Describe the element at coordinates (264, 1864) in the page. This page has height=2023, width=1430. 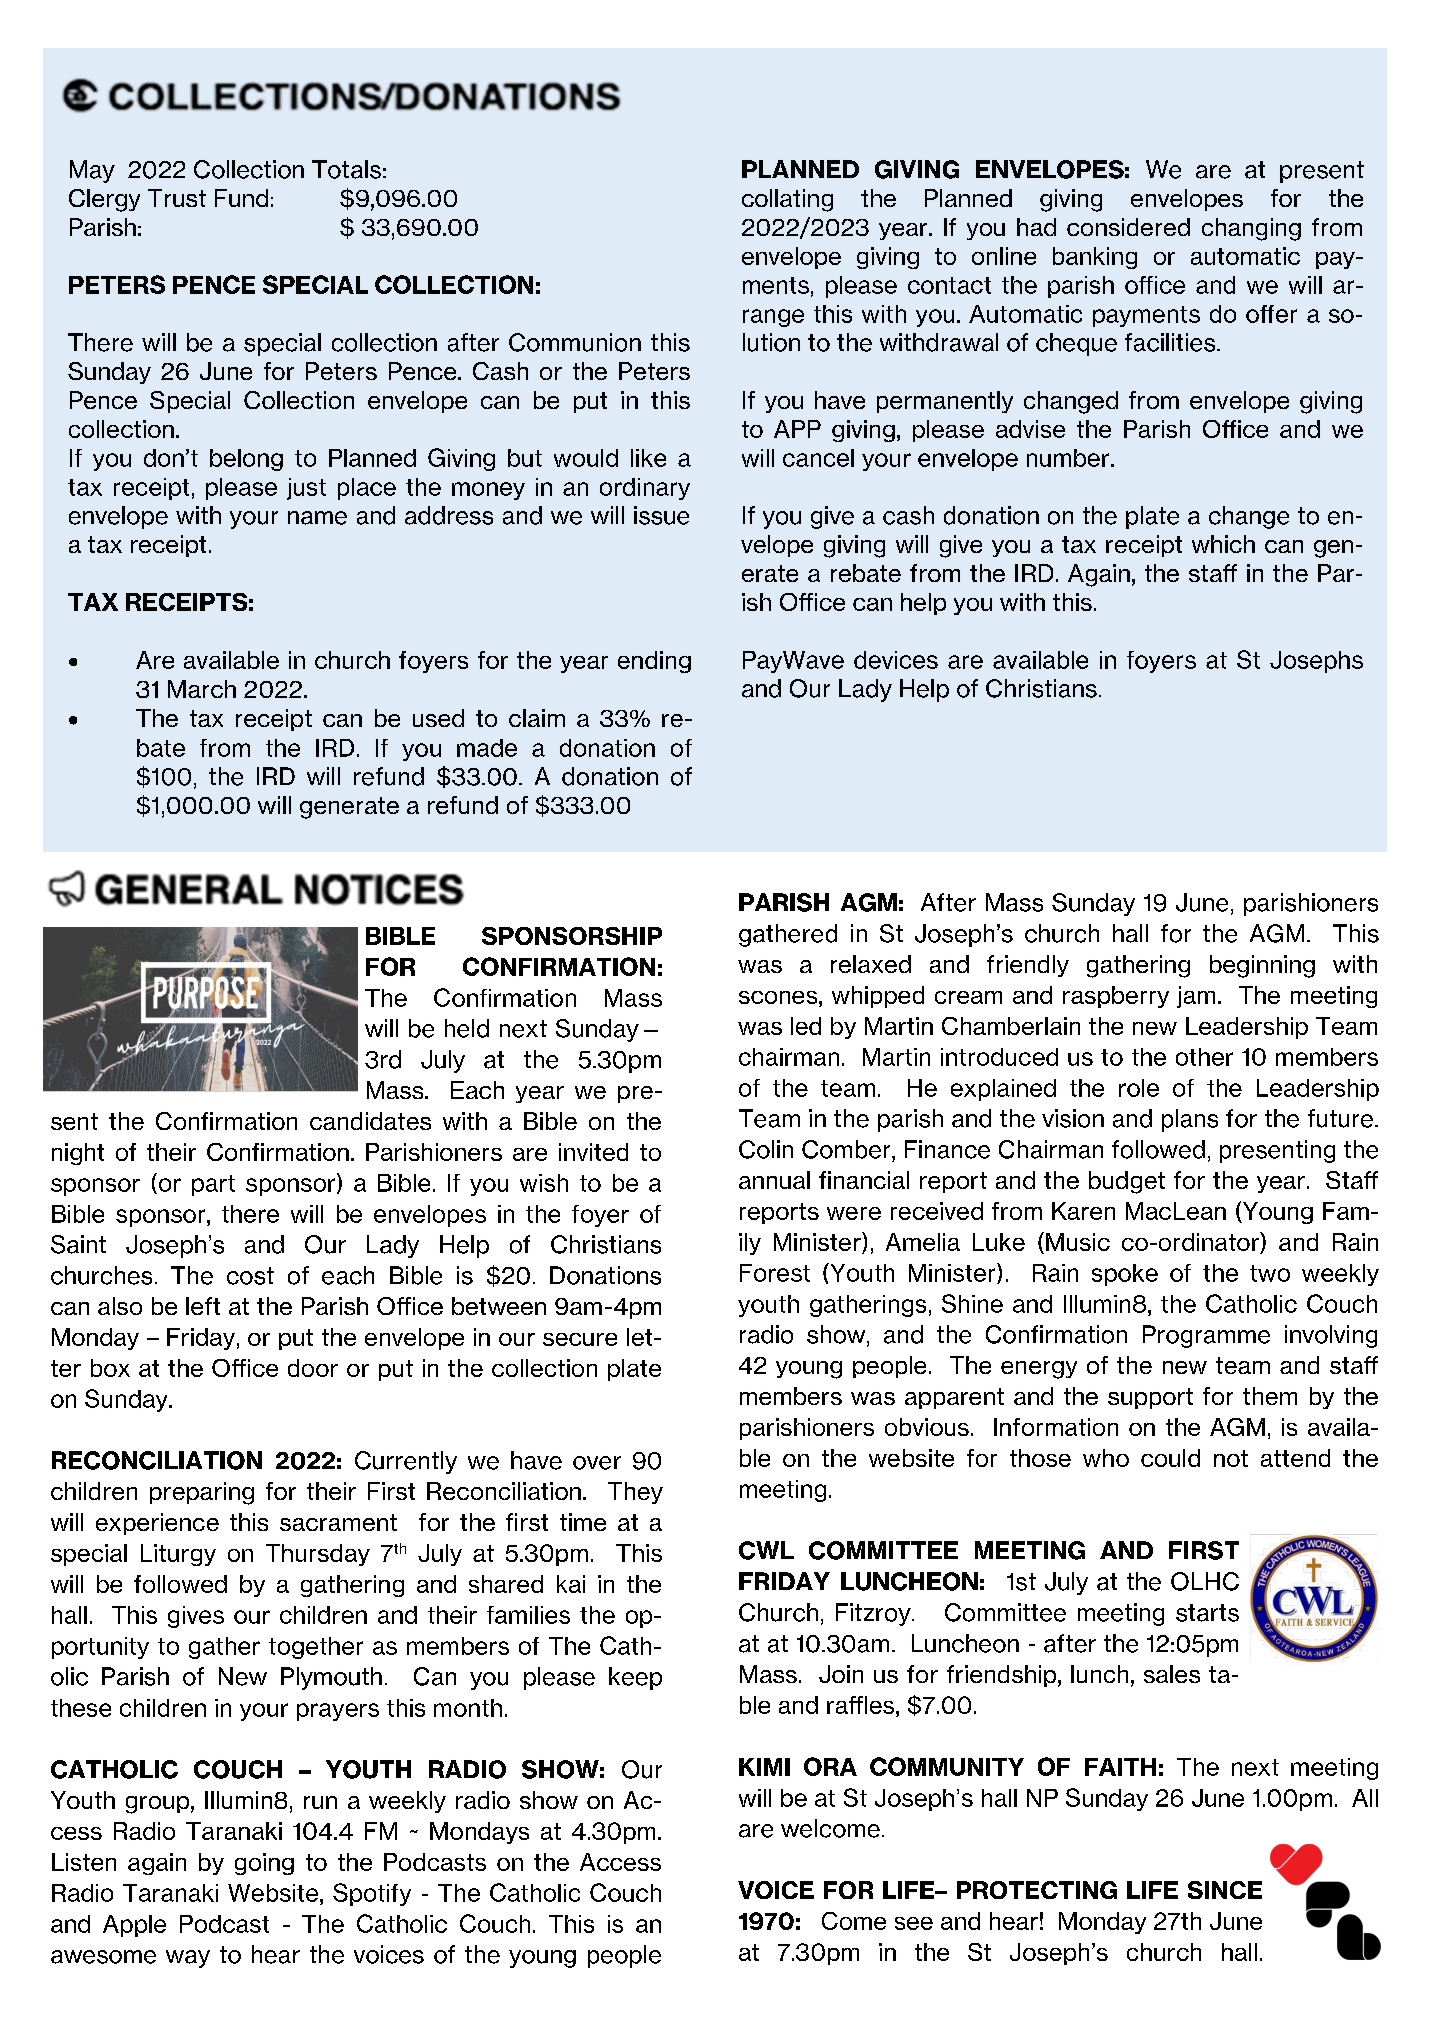
I see `going` at that location.
